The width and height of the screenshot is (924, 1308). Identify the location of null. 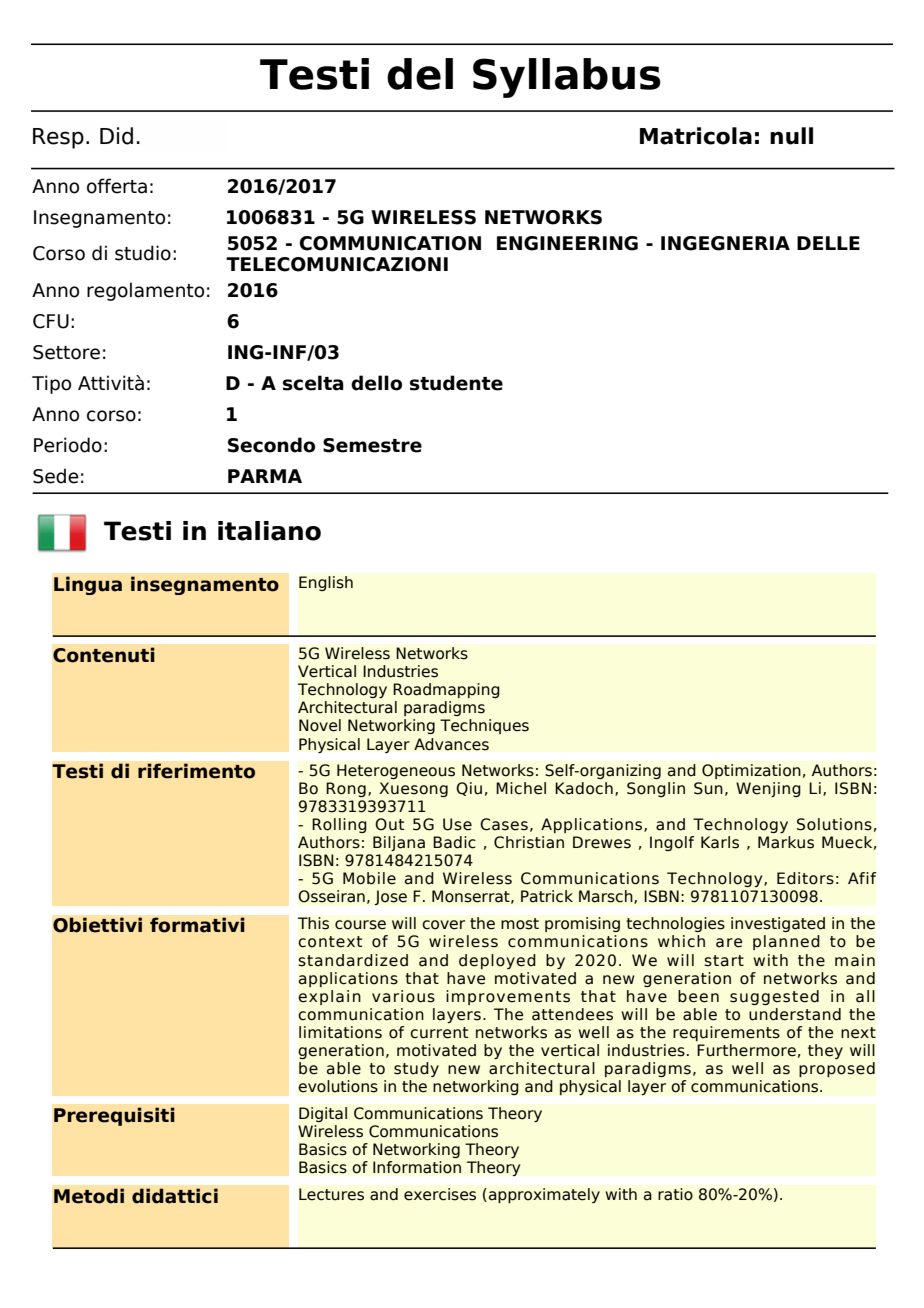
(791, 136).
